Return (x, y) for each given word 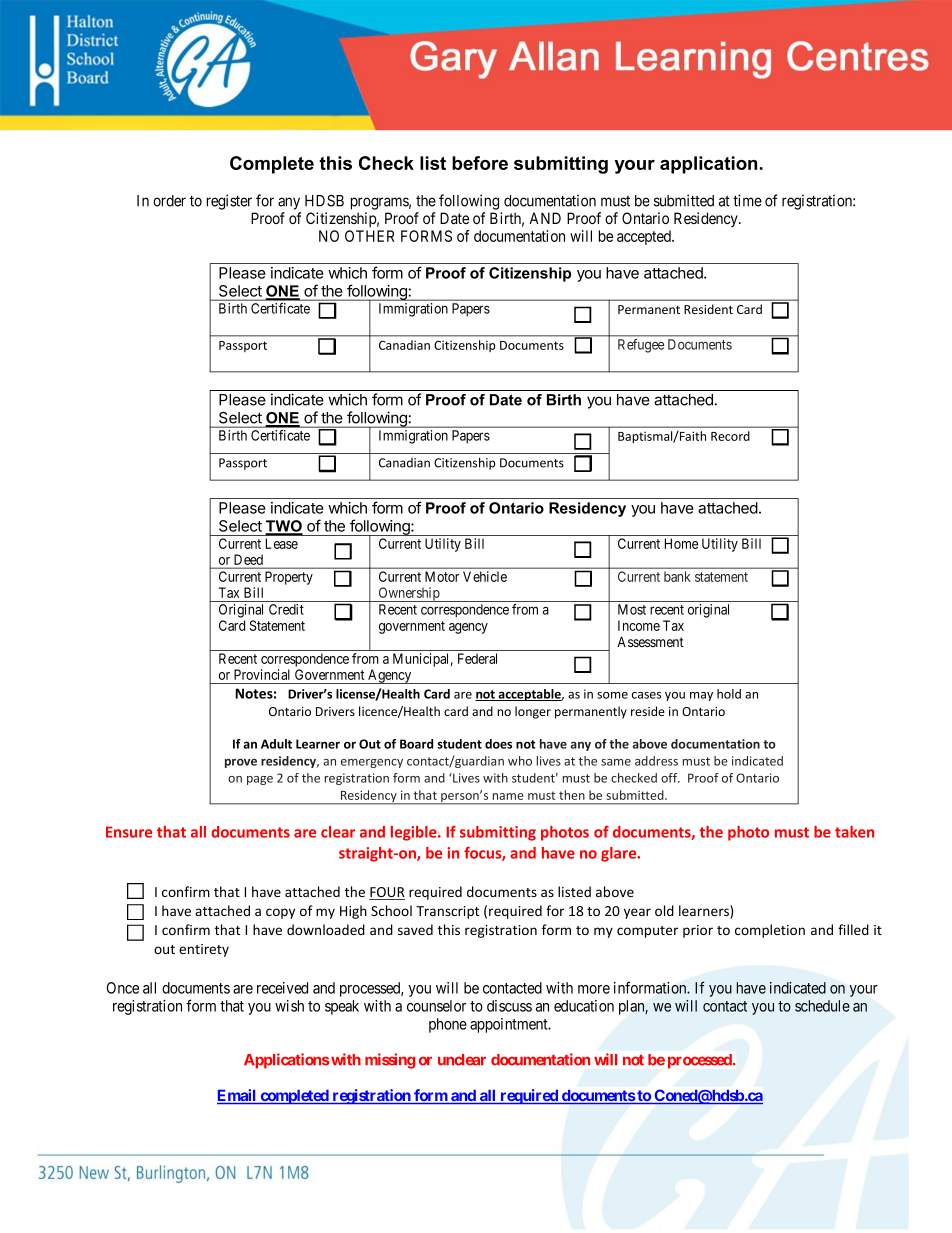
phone (448, 1025)
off (670, 778)
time (747, 200)
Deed (248, 559)
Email (238, 1096)
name (508, 796)
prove (241, 763)
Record (730, 436)
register (229, 202)
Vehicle (485, 576)
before (480, 163)
